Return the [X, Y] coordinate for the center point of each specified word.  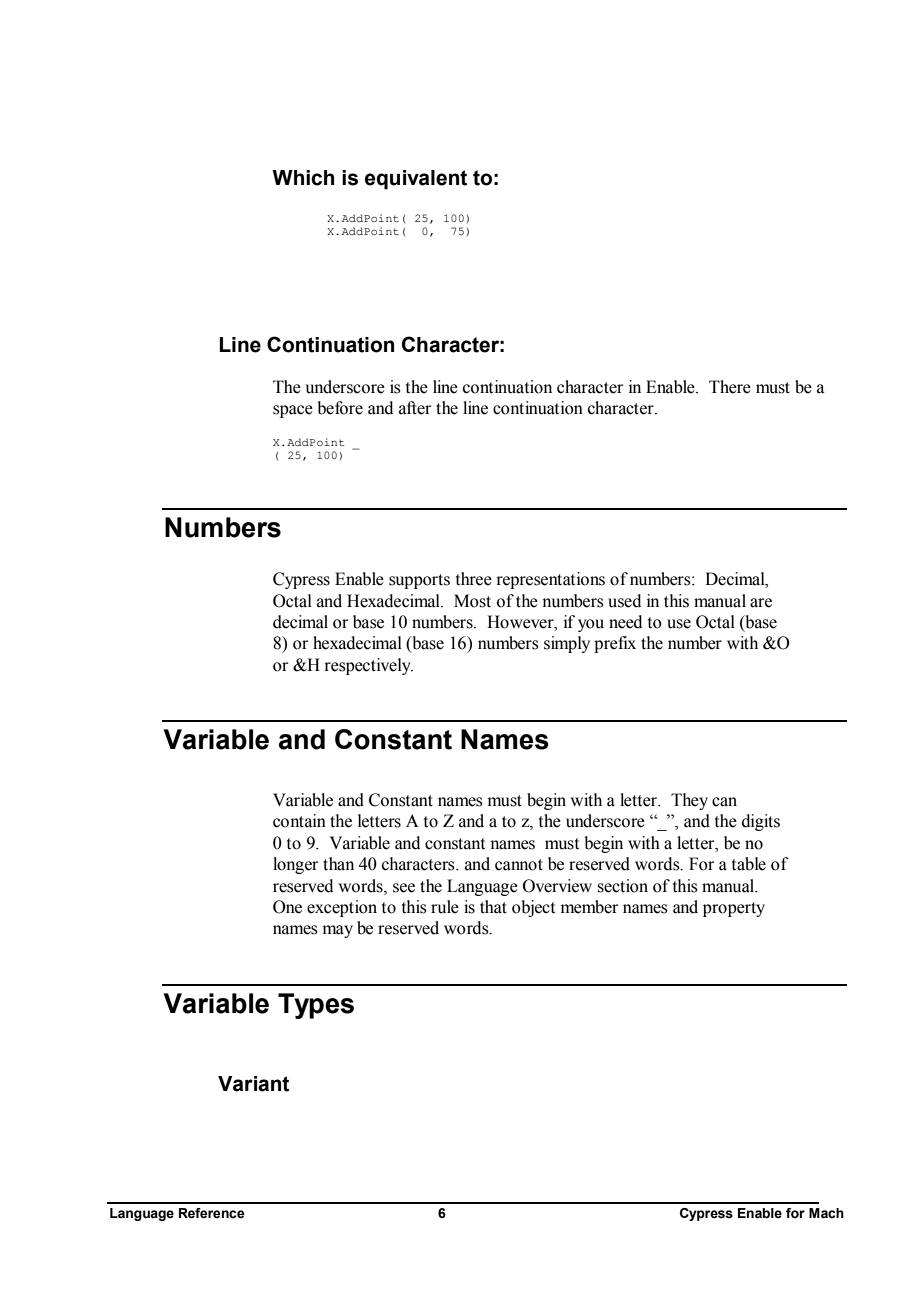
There [730, 387]
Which [303, 178]
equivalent [416, 180]
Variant [253, 1084]
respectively [368, 666]
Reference [212, 1213]
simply [567, 644]
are [761, 603]
